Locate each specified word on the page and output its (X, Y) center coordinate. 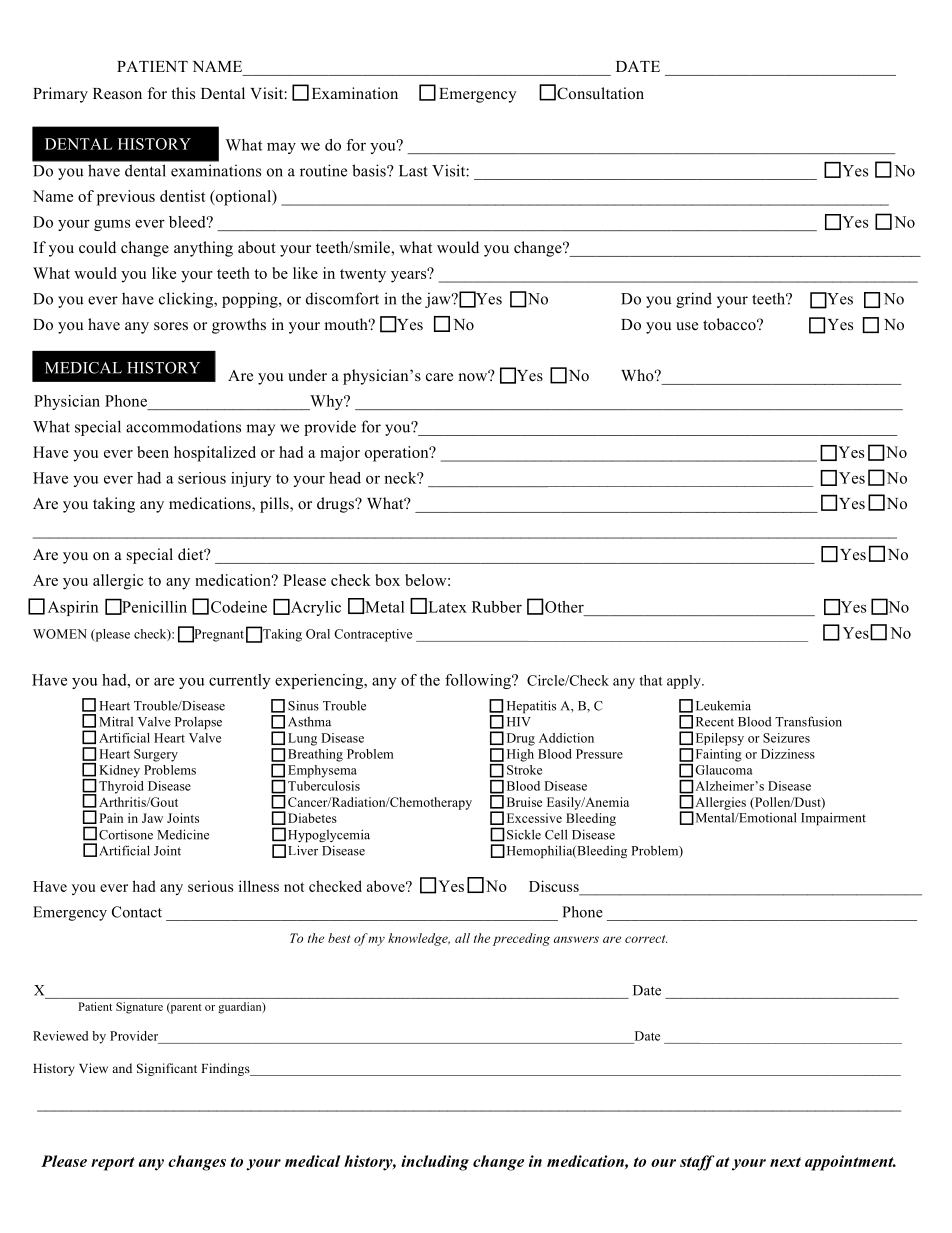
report (113, 1164)
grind (694, 300)
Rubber (497, 607)
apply (685, 682)
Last (413, 171)
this (183, 93)
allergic (118, 582)
